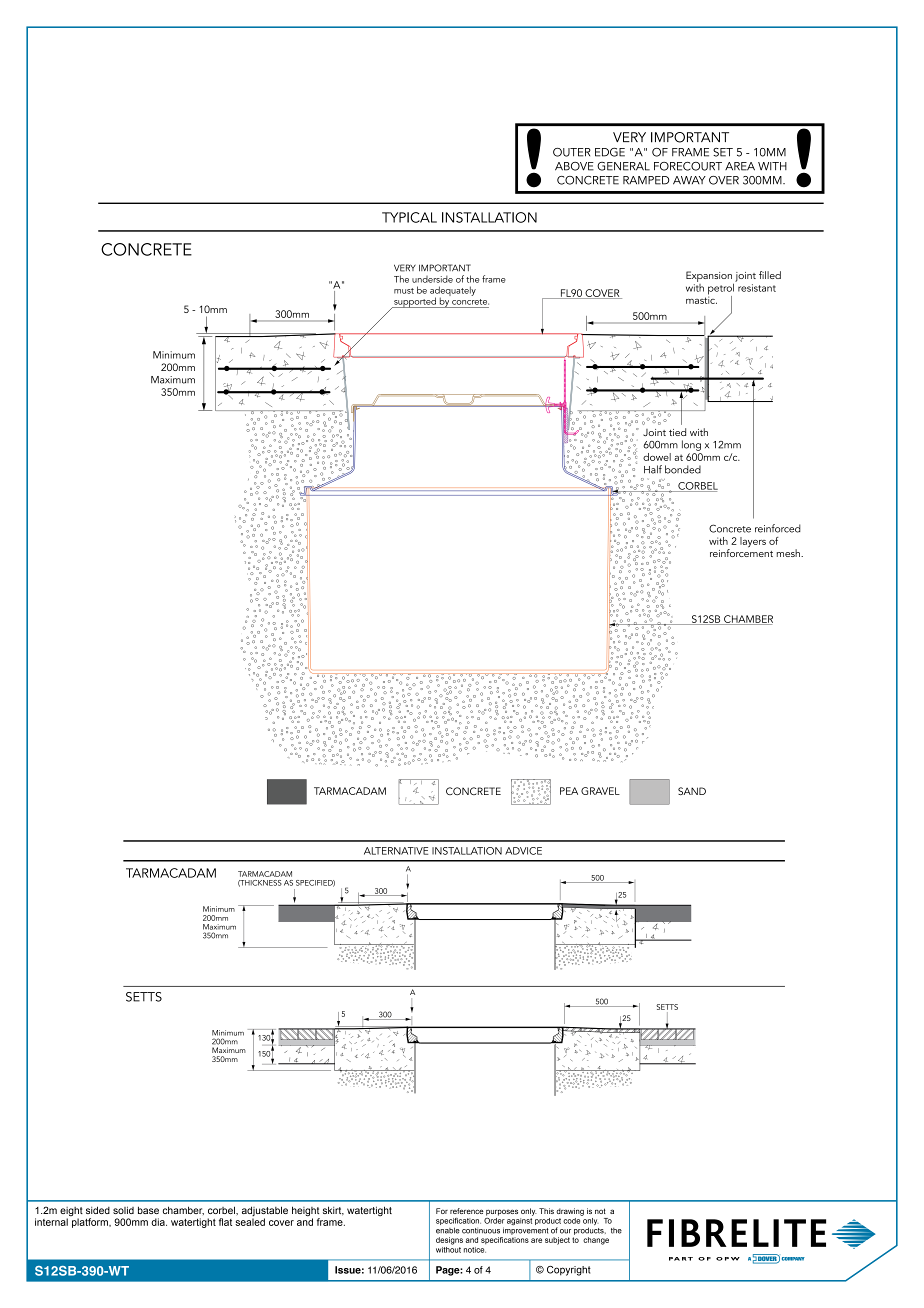 The width and height of the screenshot is (924, 1308). I want to click on ALTERNATIVE, so click(396, 851).
